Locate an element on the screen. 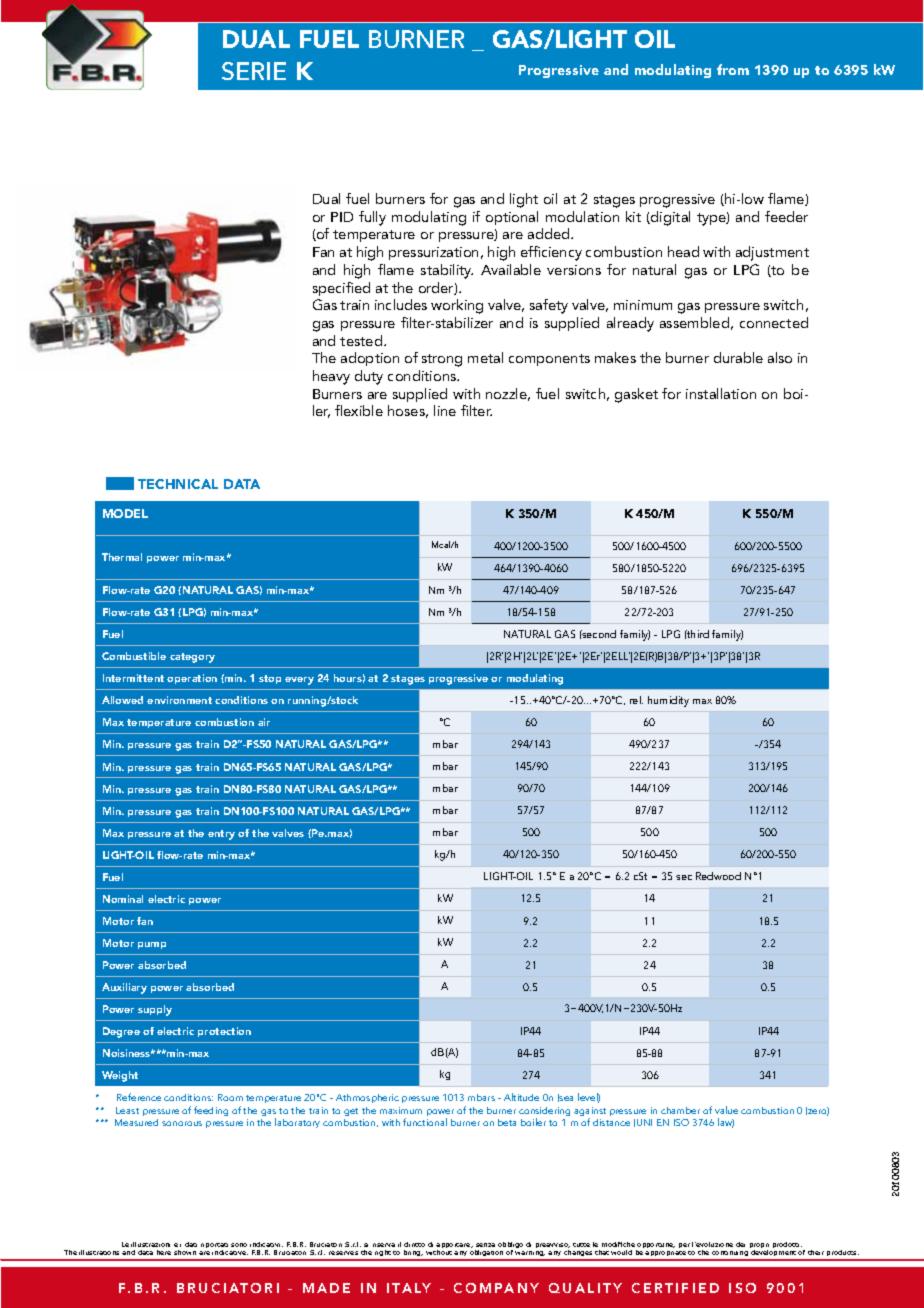 This screenshot has height=1308, width=924. optional is located at coordinates (512, 218).
